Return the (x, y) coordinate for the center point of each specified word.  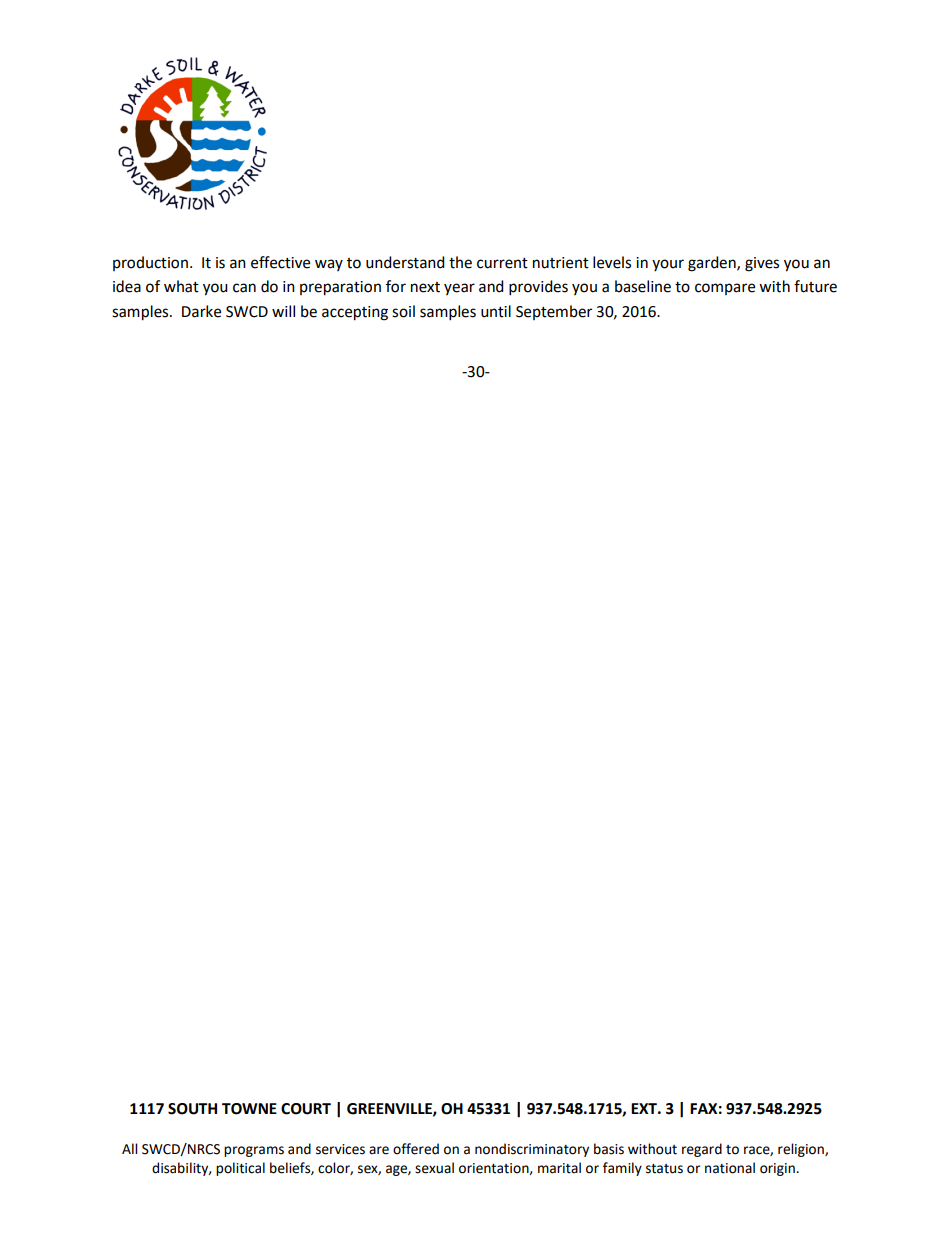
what (181, 286)
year (459, 289)
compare (725, 289)
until (496, 311)
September (554, 312)
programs (254, 1151)
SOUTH (192, 1109)
